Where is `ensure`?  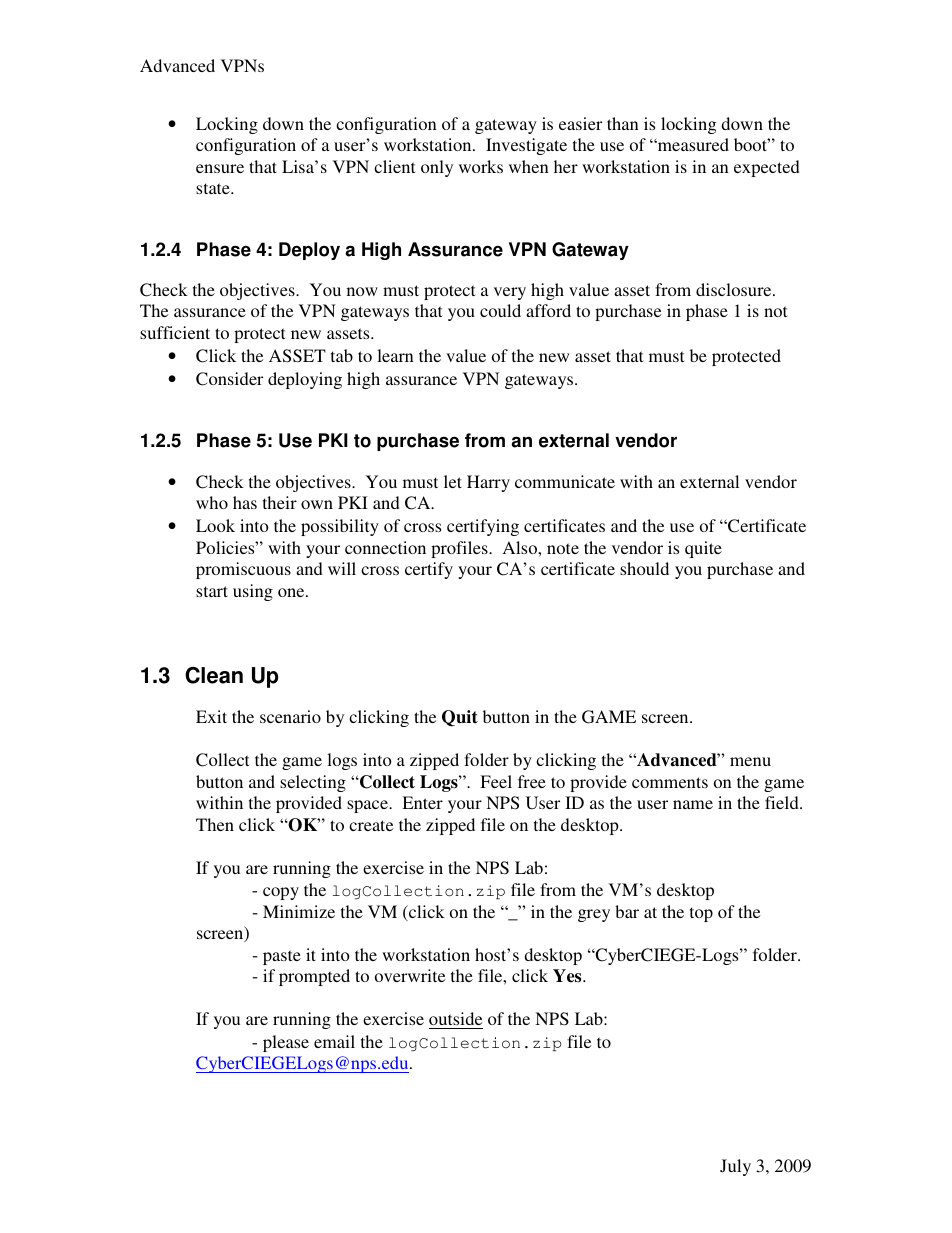 ensure is located at coordinates (220, 168).
